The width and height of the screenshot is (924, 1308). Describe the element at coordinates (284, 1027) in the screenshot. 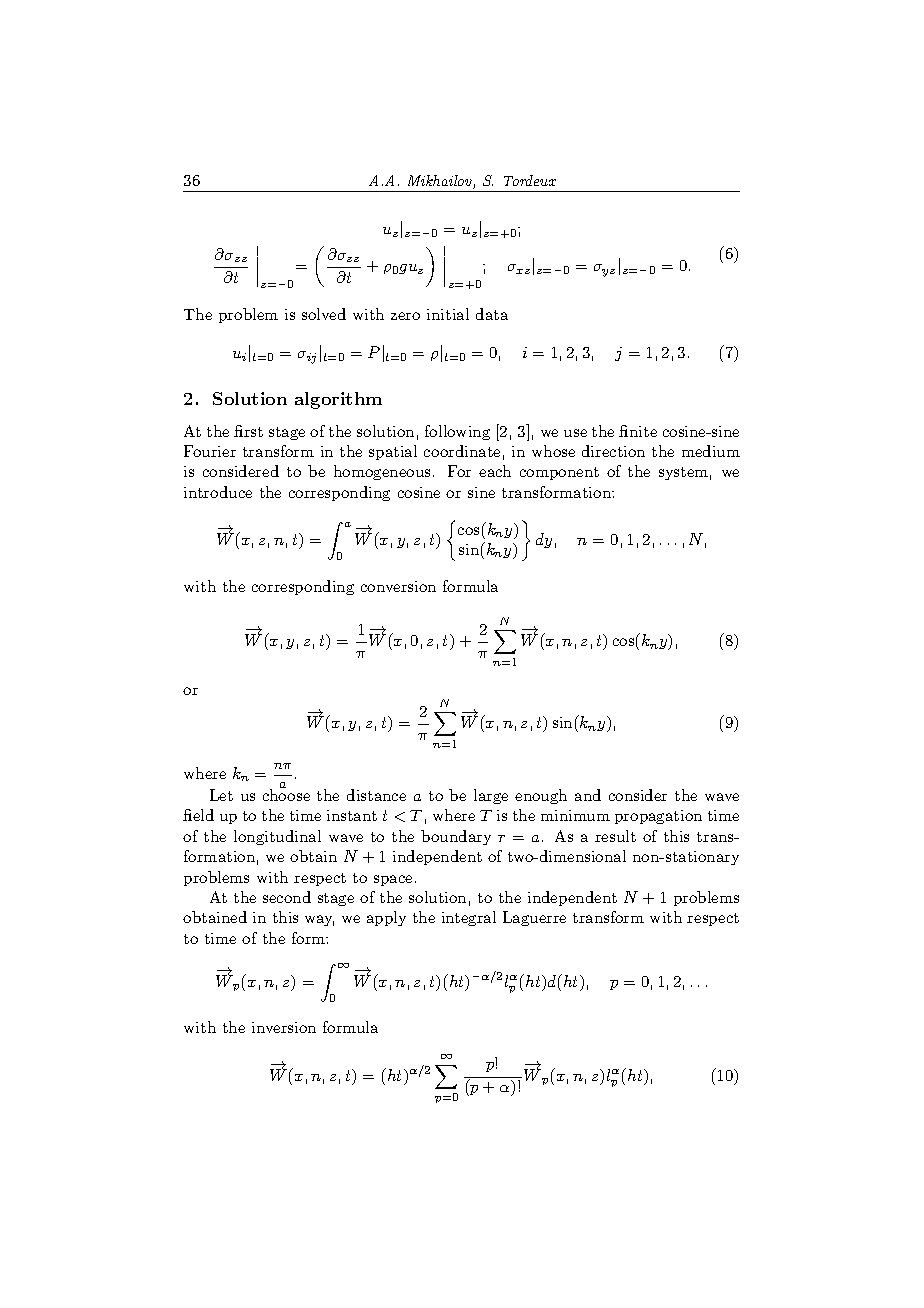

I see `inversion` at that location.
